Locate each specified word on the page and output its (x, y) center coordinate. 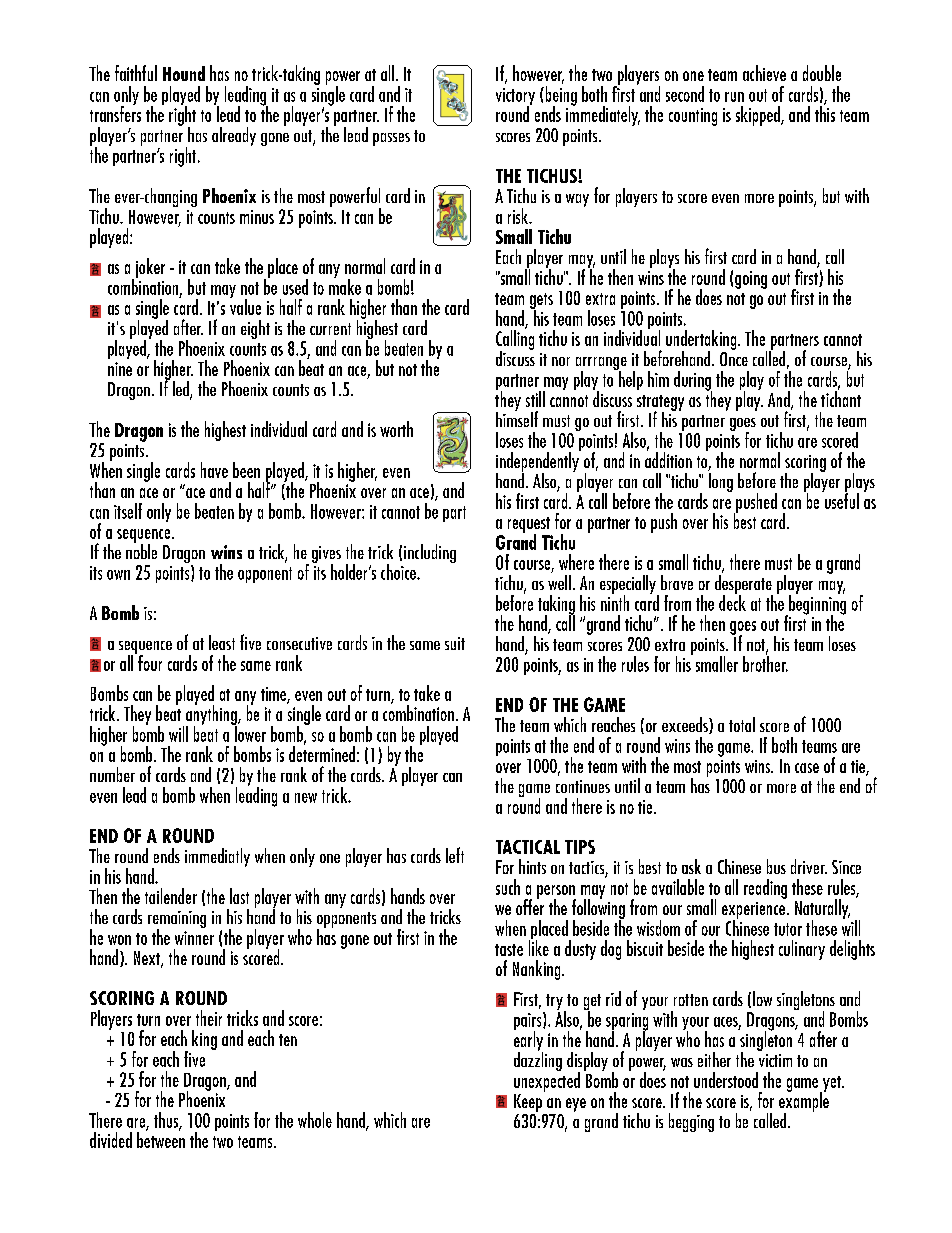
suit (455, 643)
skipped (759, 116)
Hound (184, 73)
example (804, 1102)
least (222, 642)
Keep (528, 1103)
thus (167, 1121)
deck (732, 601)
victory (515, 98)
